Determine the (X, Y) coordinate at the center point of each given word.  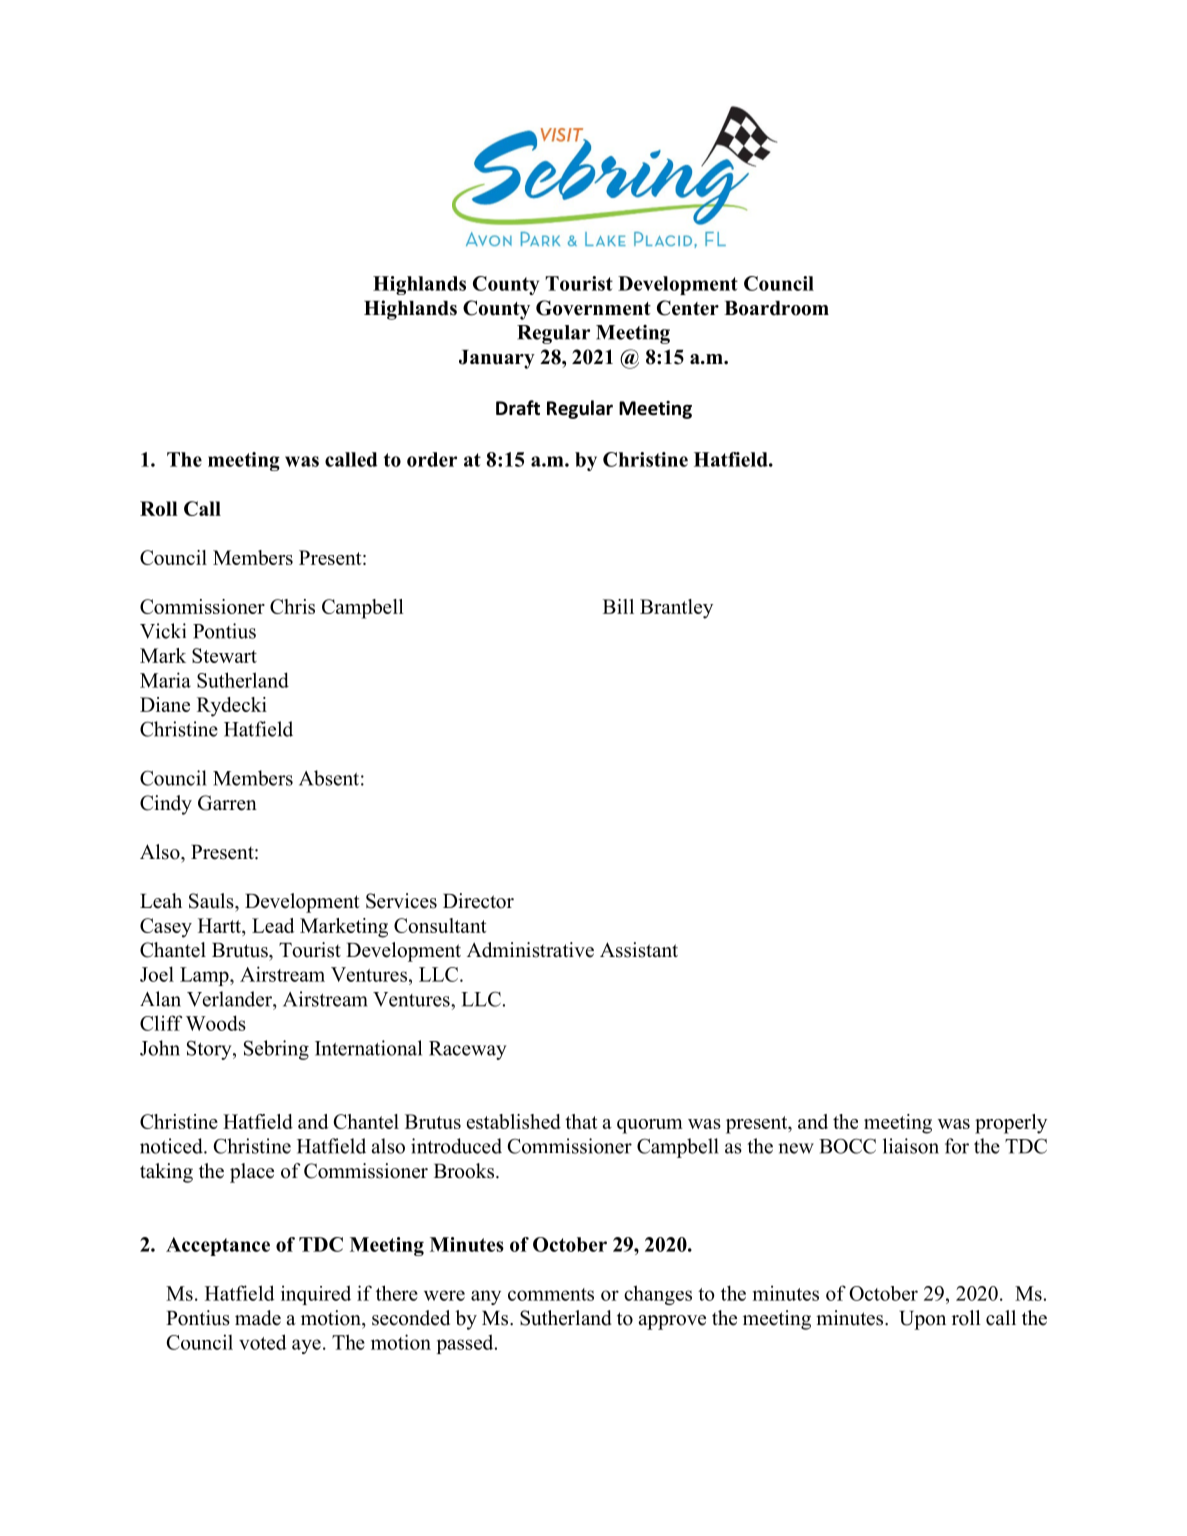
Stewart (224, 655)
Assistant (639, 950)
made (258, 1318)
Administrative (530, 950)
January (497, 359)
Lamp (205, 976)
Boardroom (776, 308)
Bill (618, 606)
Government (593, 308)
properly (1011, 1124)
